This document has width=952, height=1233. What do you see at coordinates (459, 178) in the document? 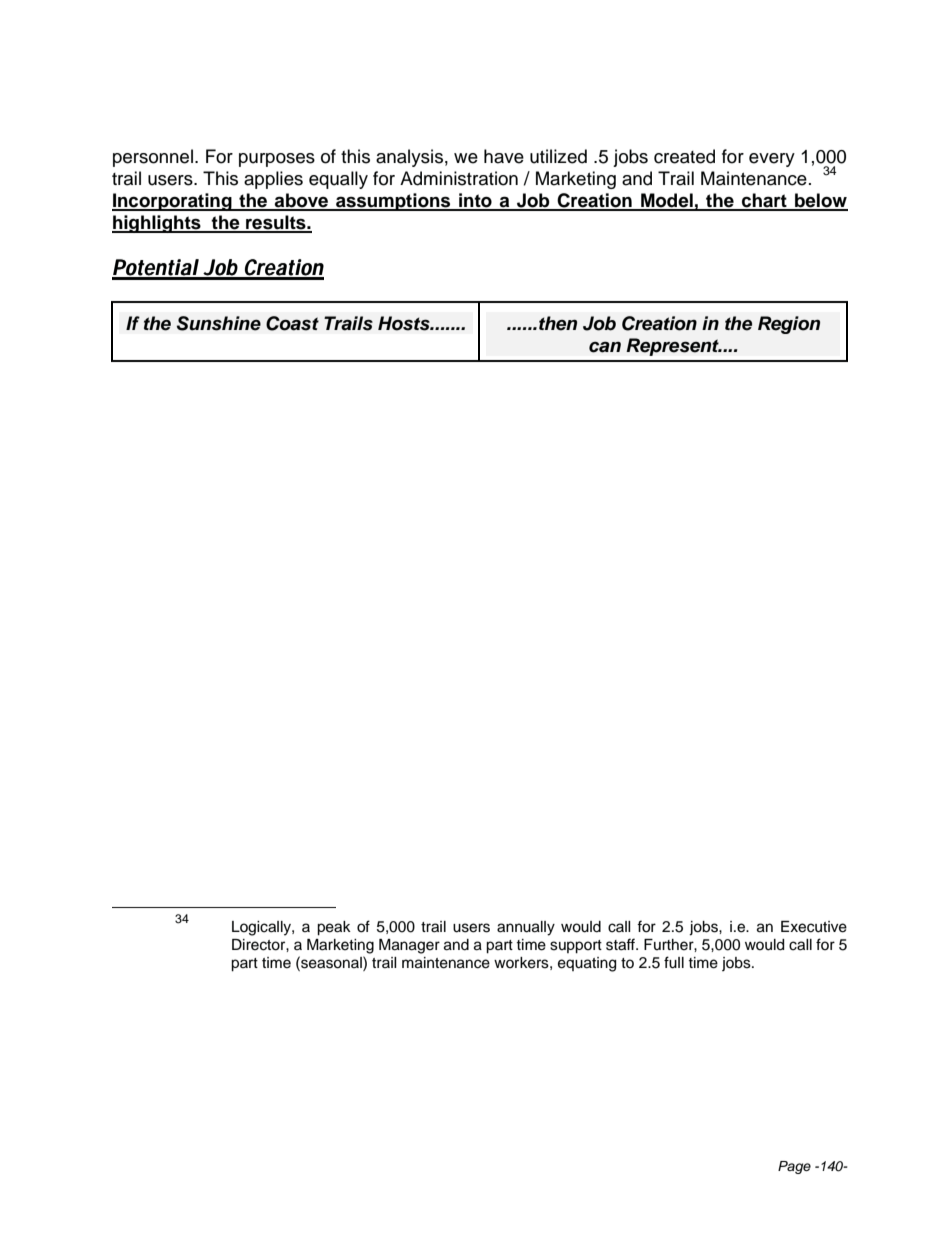
I see `Administration` at bounding box center [459, 178].
